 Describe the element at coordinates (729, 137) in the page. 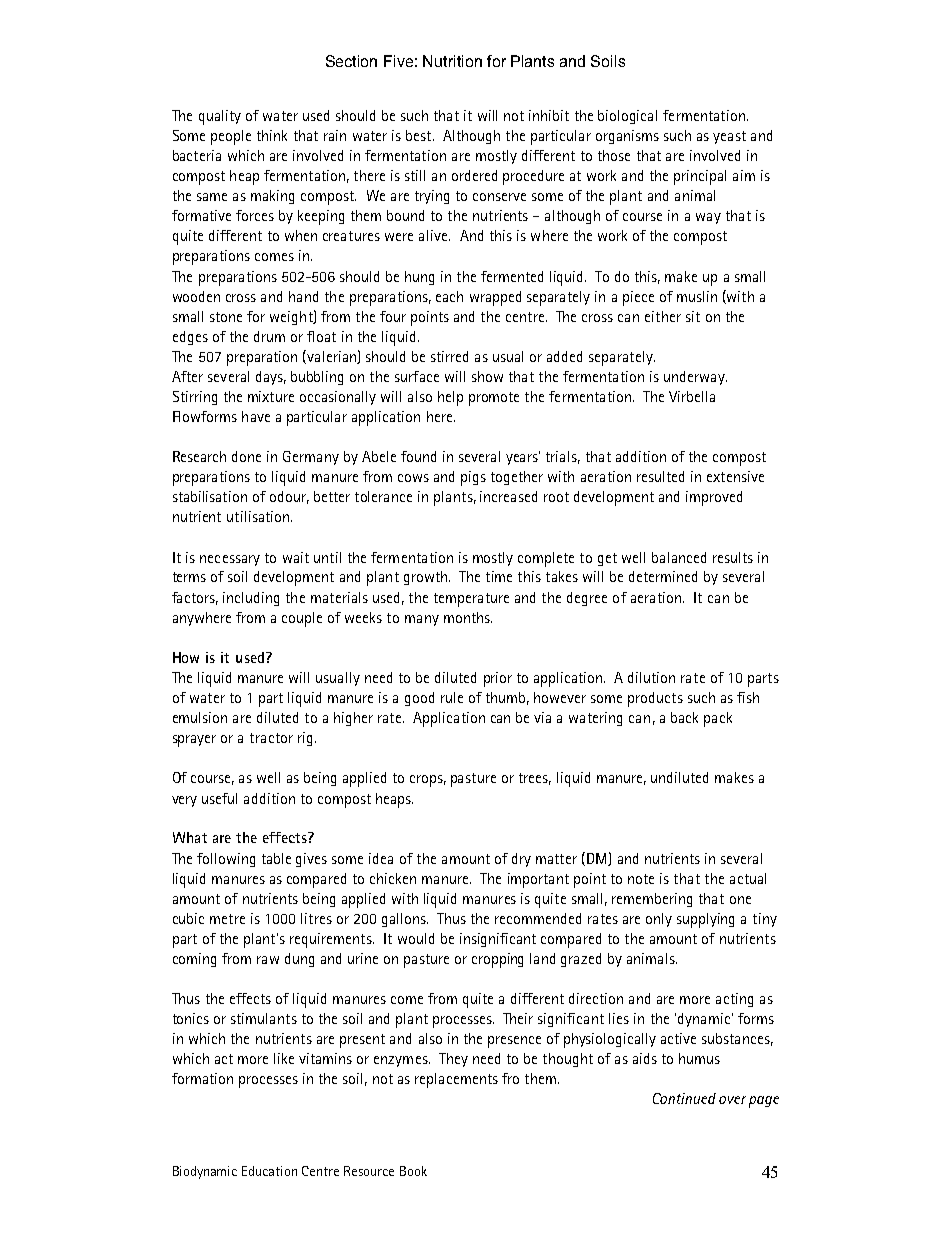

I see `yeast` at that location.
